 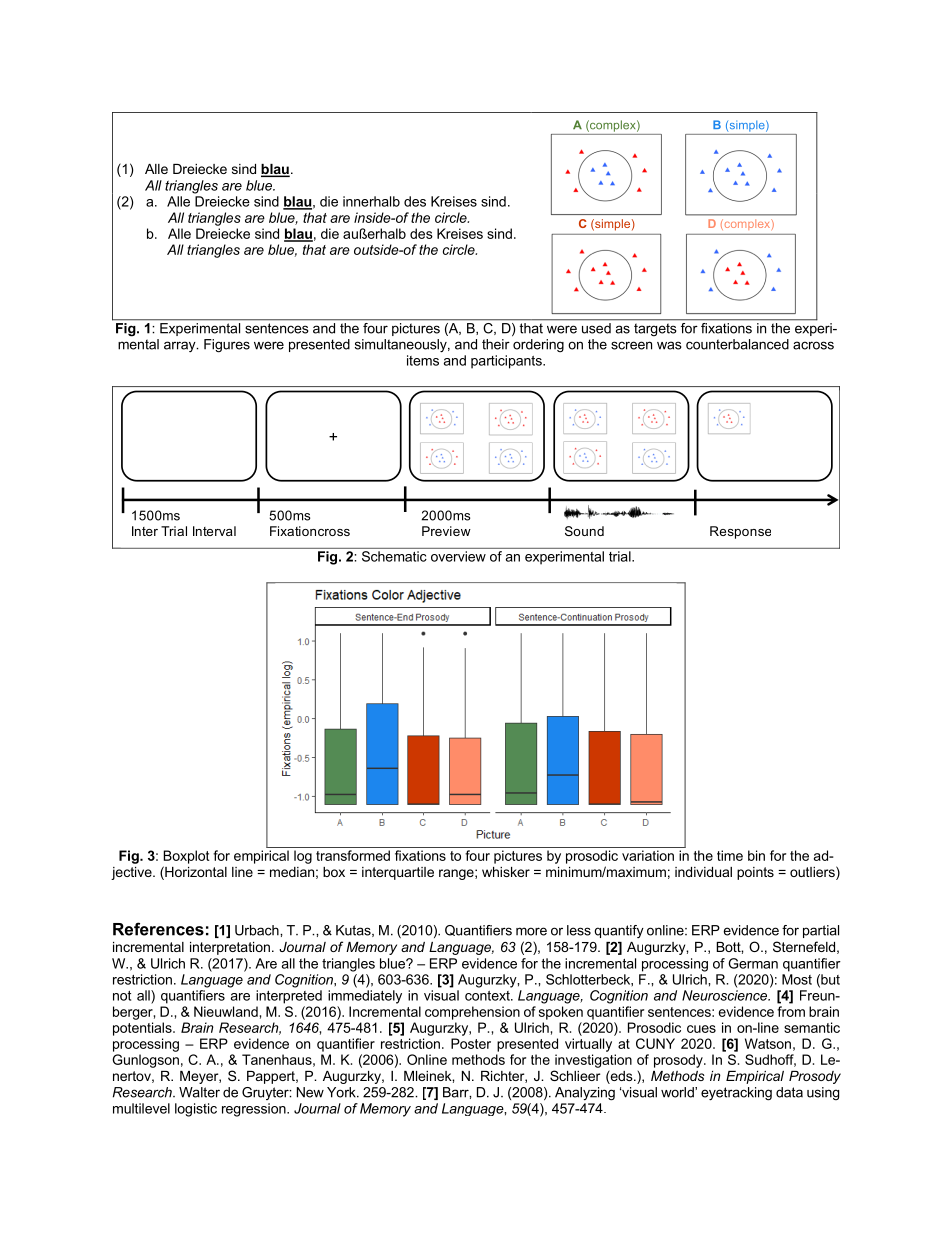 What do you see at coordinates (227, 346) in the screenshot?
I see `Figures` at bounding box center [227, 346].
